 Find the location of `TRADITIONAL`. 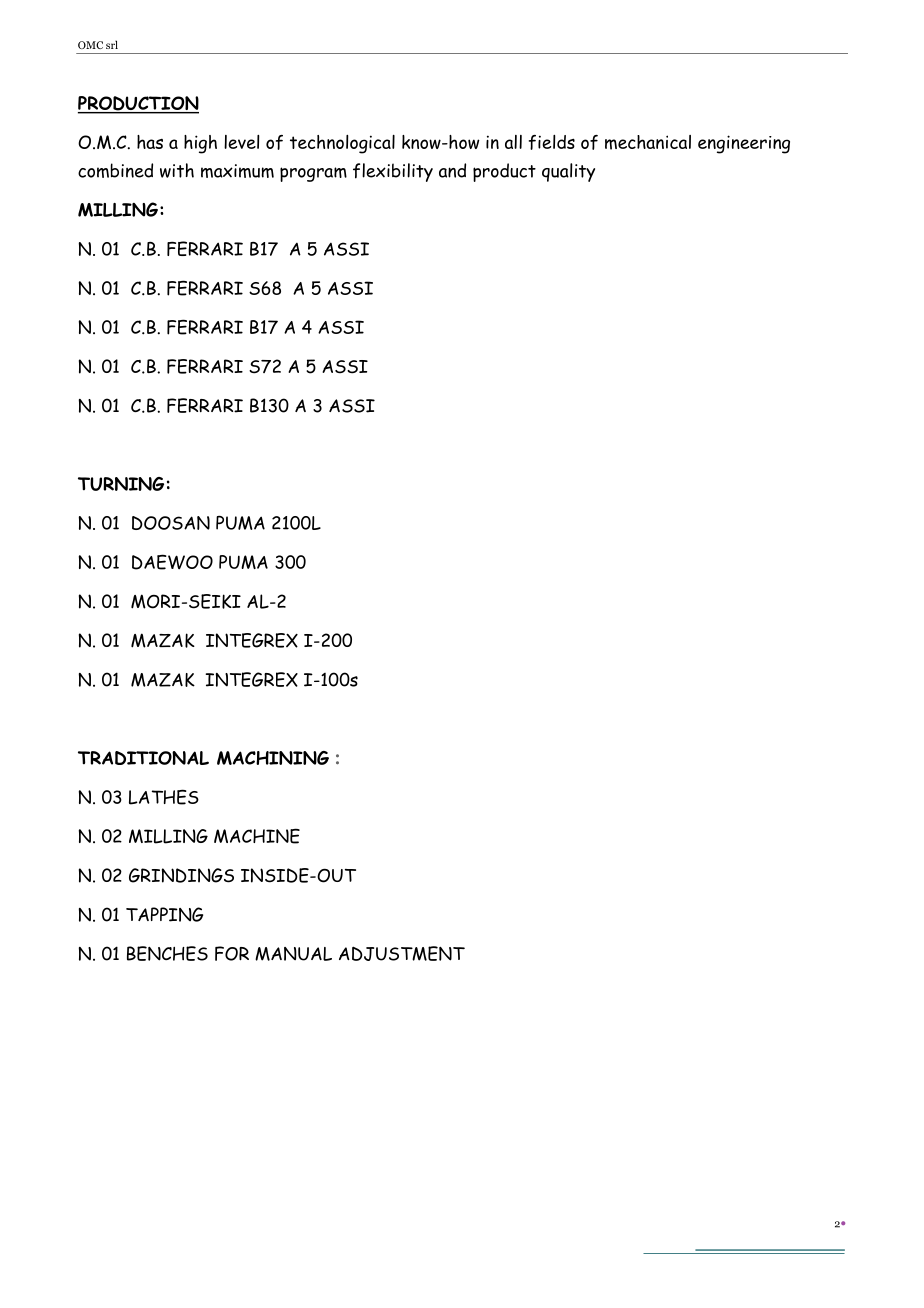

TRADITIONAL is located at coordinates (143, 758).
